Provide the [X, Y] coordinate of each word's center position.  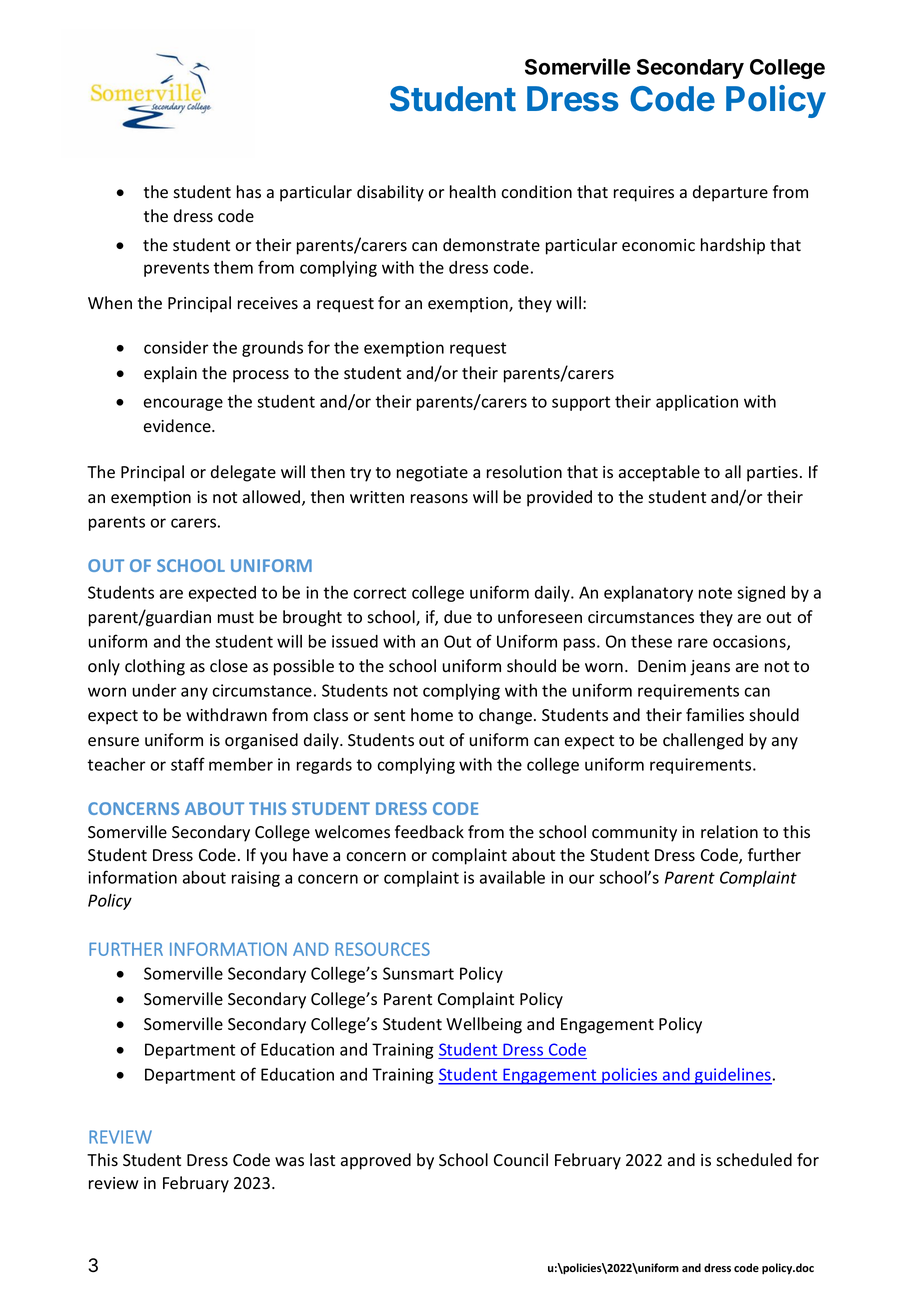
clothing [155, 667]
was [289, 1162]
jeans [710, 668]
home [432, 715]
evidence [178, 426]
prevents [176, 269]
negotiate [432, 474]
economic [658, 245]
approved [376, 1161]
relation [729, 832]
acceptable [659, 473]
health [473, 192]
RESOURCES [382, 949]
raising [256, 879]
